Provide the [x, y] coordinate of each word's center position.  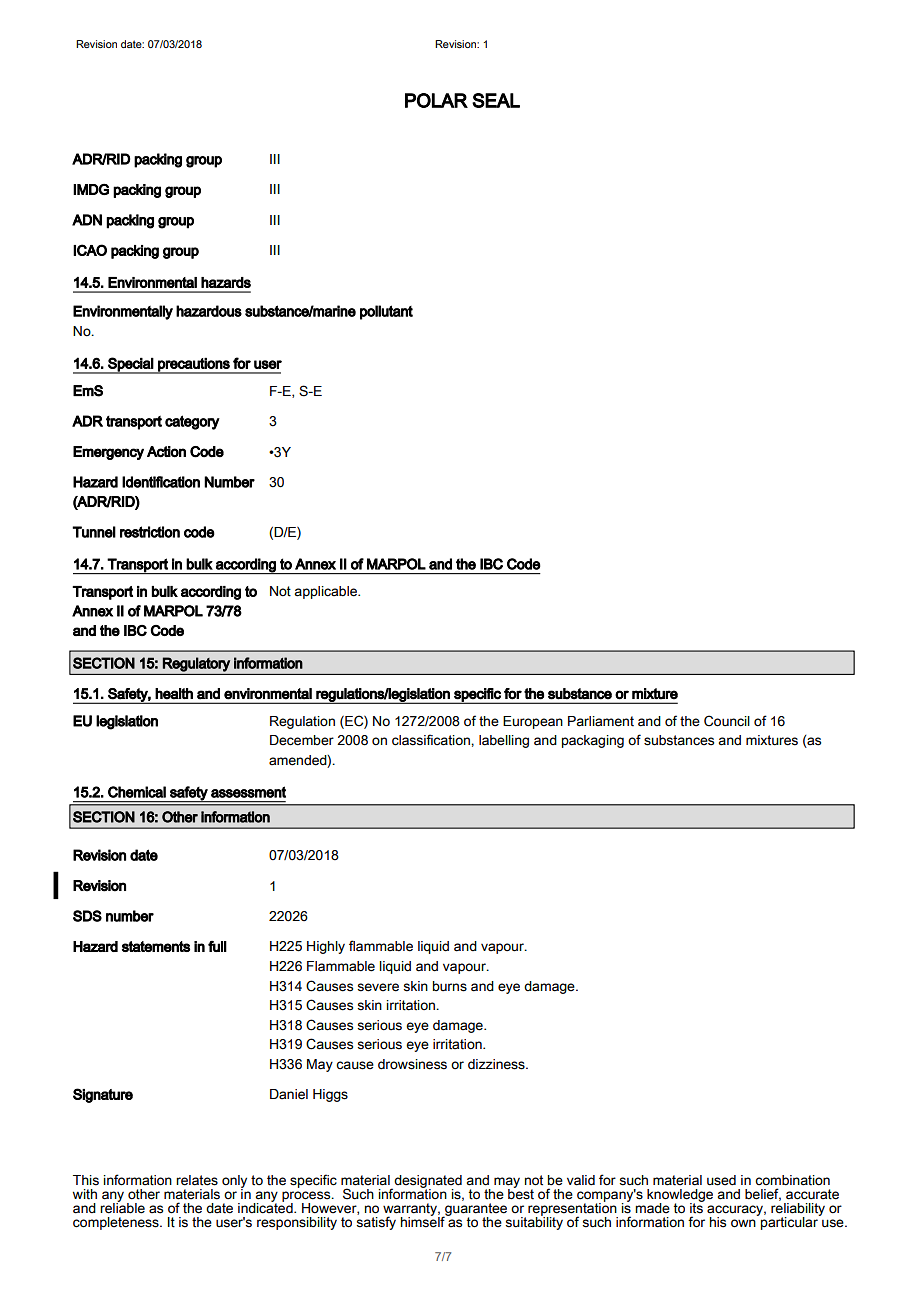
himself [424, 1221]
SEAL [496, 100]
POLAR [436, 100]
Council [727, 721]
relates [197, 1180]
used [721, 1180]
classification [432, 740]
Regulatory [196, 664]
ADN [87, 220]
